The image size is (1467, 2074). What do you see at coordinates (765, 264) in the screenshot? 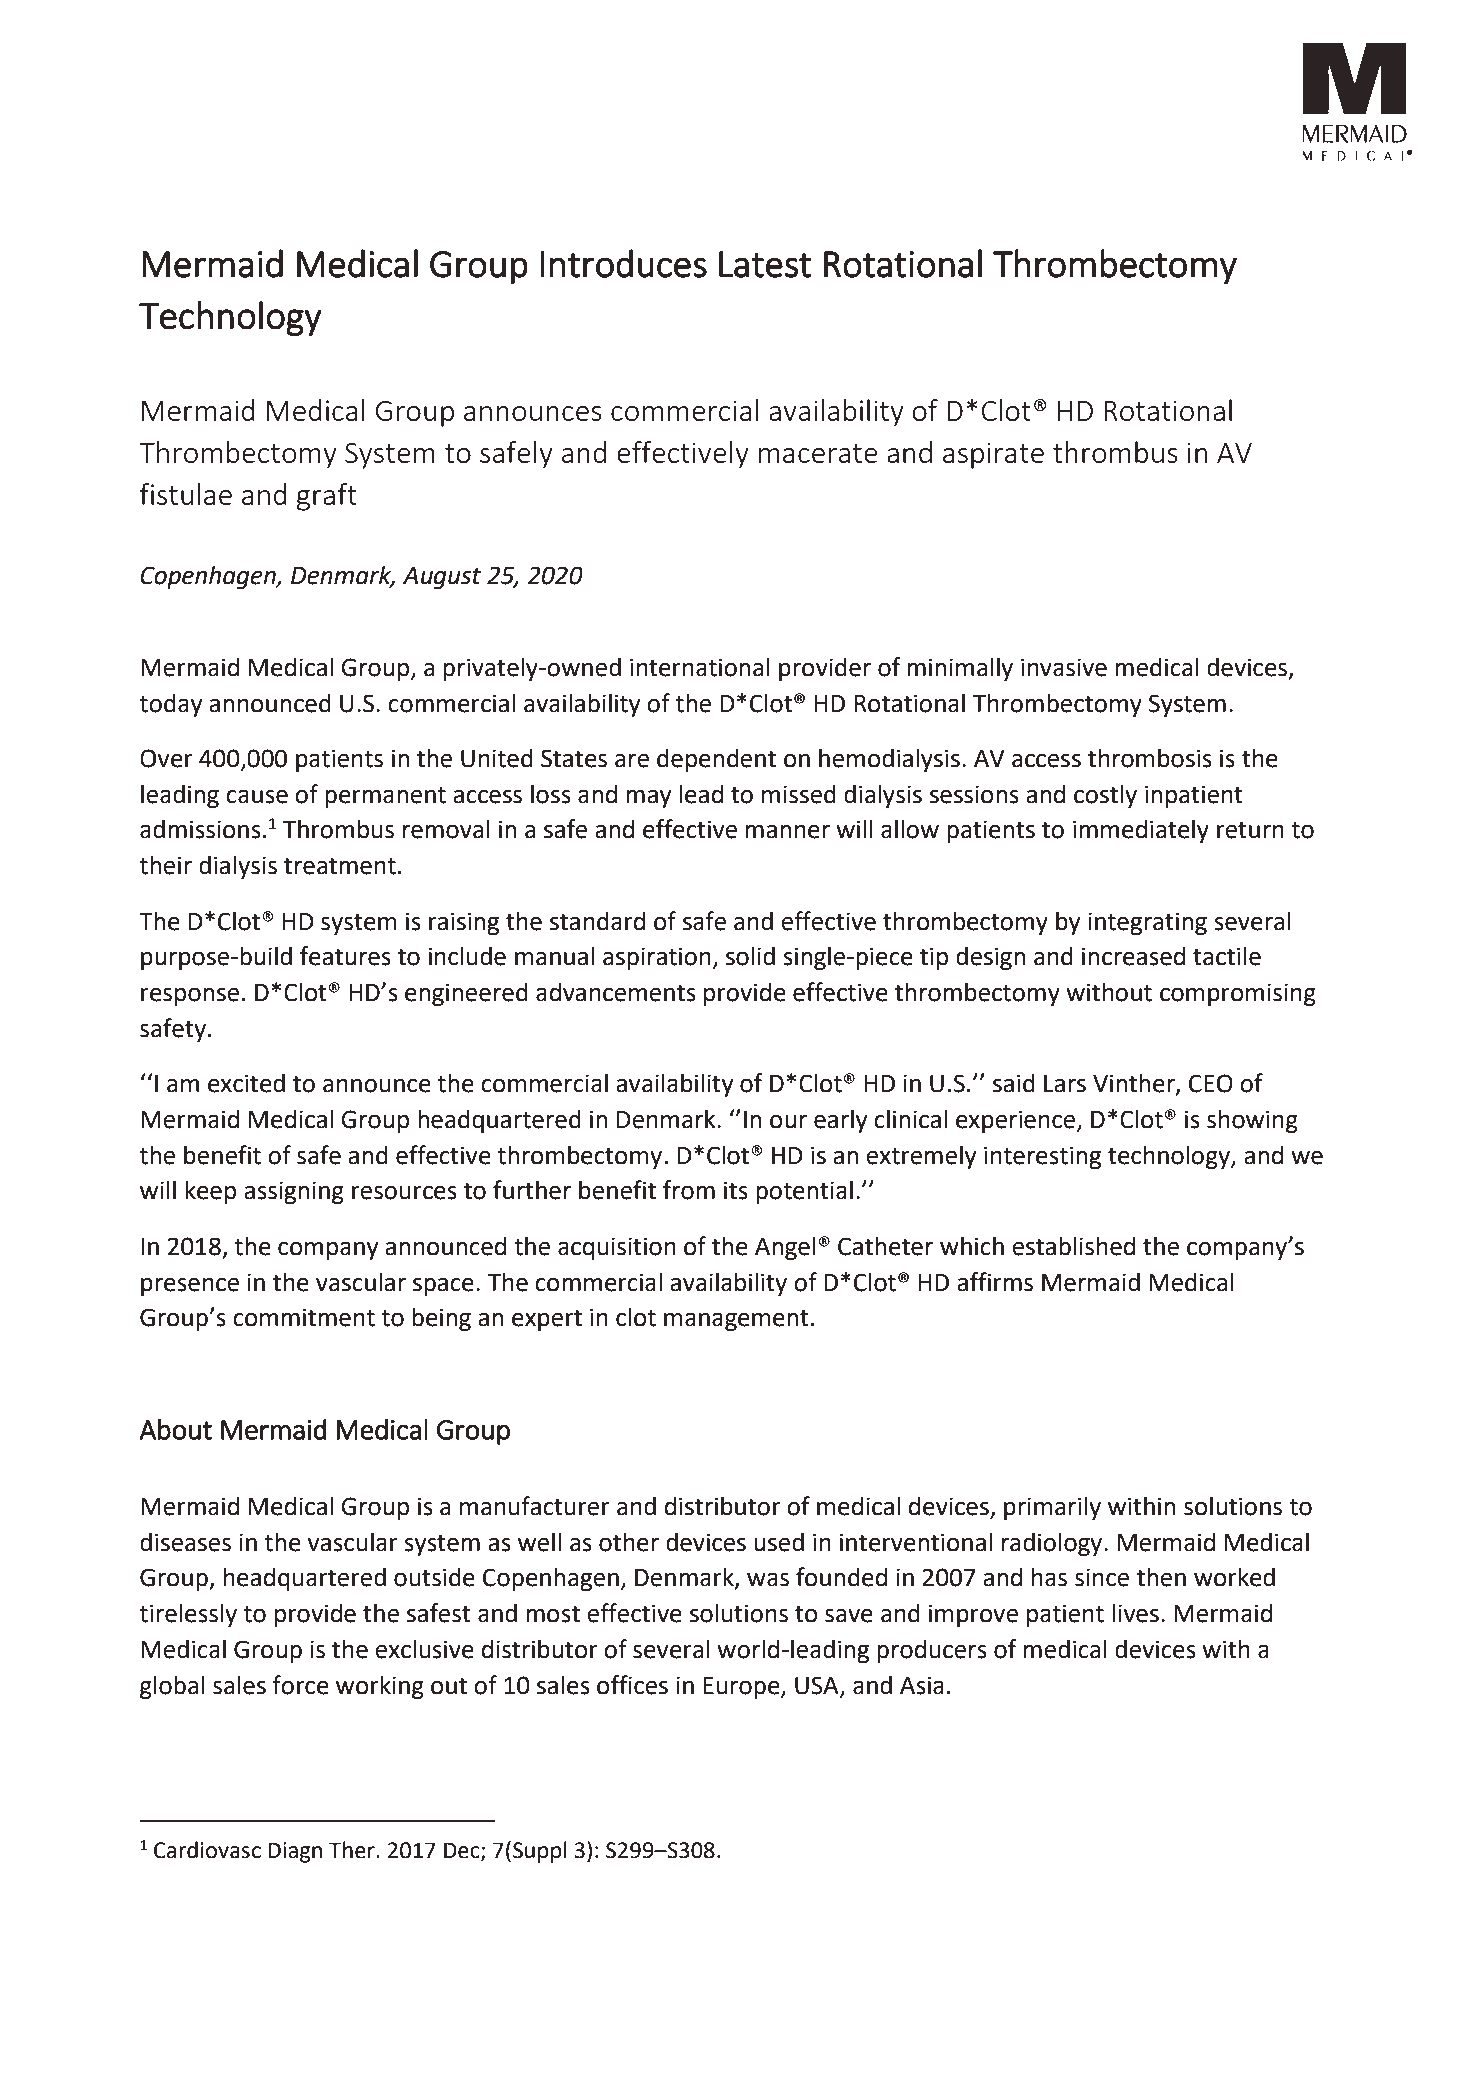
I see `Latest` at bounding box center [765, 264].
